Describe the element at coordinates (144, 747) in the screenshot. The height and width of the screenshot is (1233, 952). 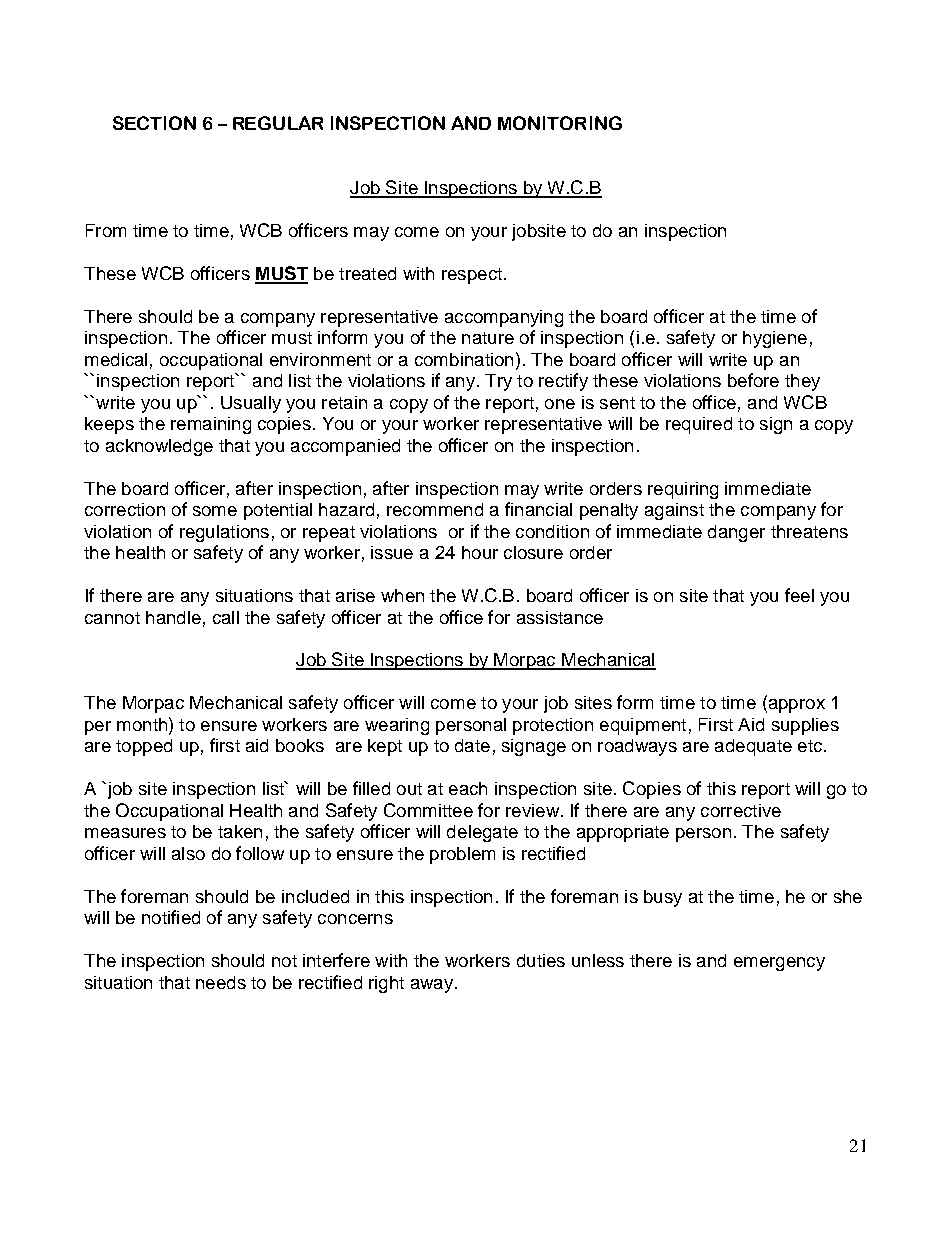
I see `topped` at that location.
